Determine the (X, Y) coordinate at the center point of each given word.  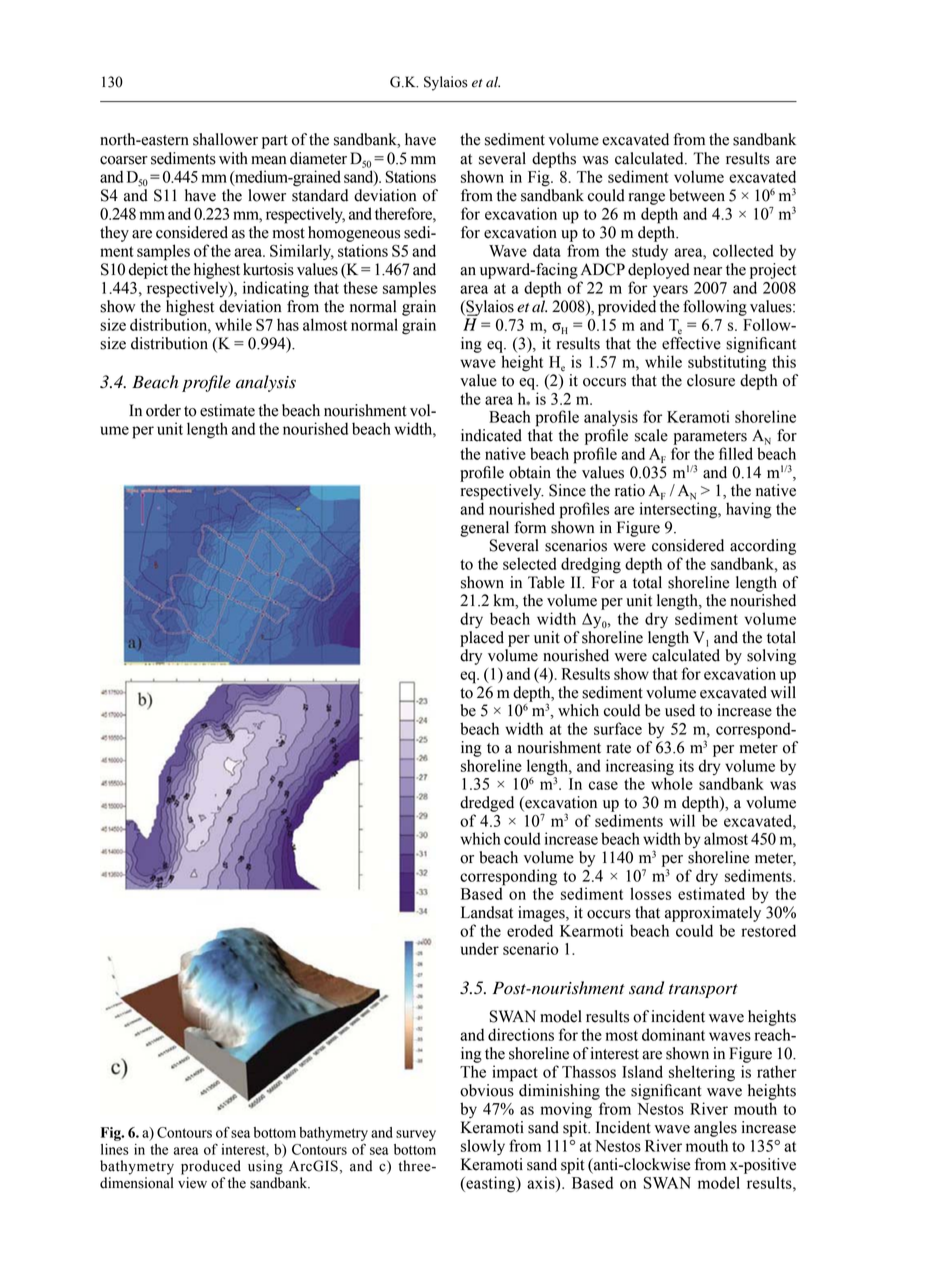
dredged (487, 804)
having (749, 510)
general (484, 529)
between (697, 195)
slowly (483, 1147)
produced (211, 1167)
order (163, 410)
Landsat (487, 912)
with (233, 158)
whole (672, 782)
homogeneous (354, 234)
